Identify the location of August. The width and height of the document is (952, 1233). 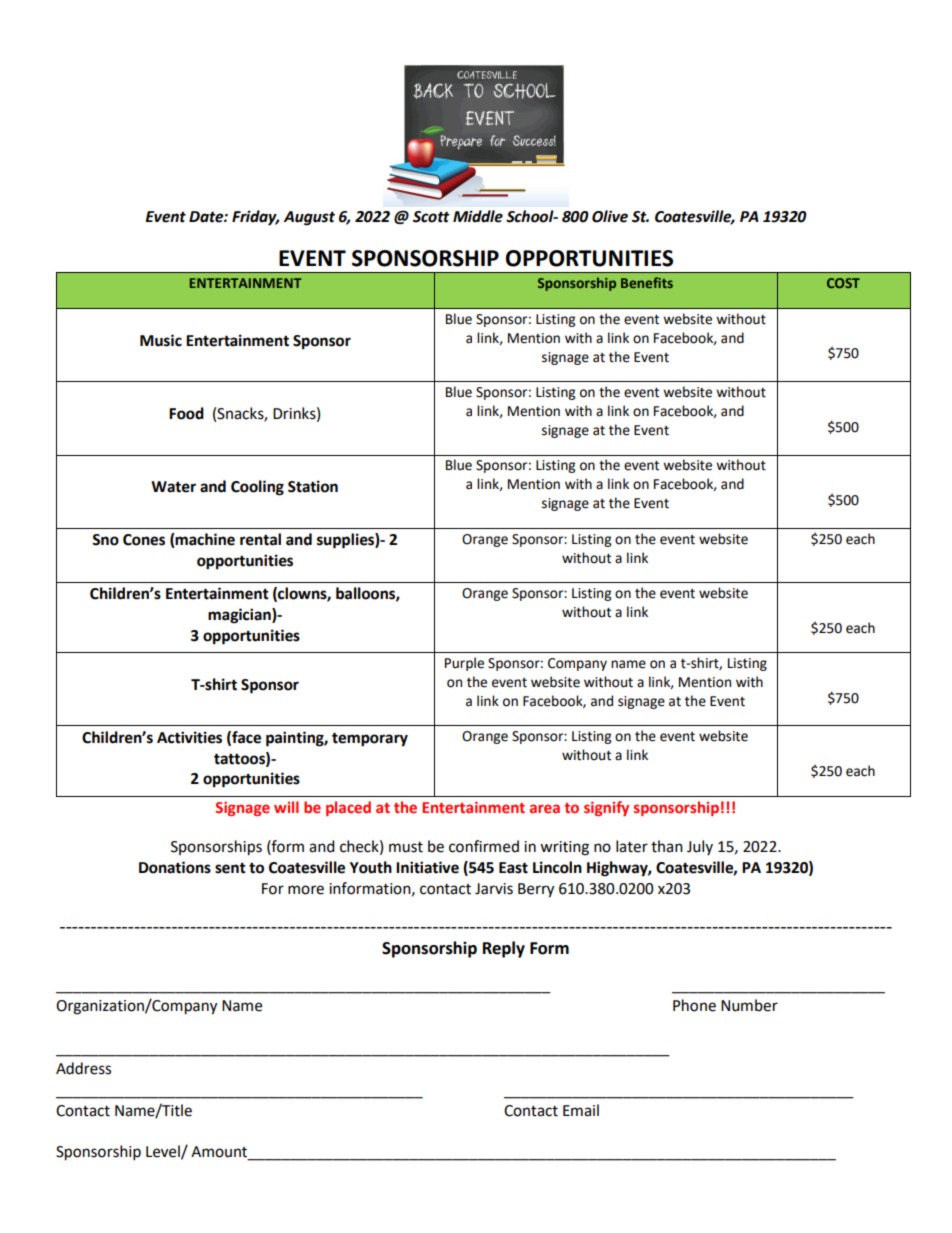
(309, 218).
